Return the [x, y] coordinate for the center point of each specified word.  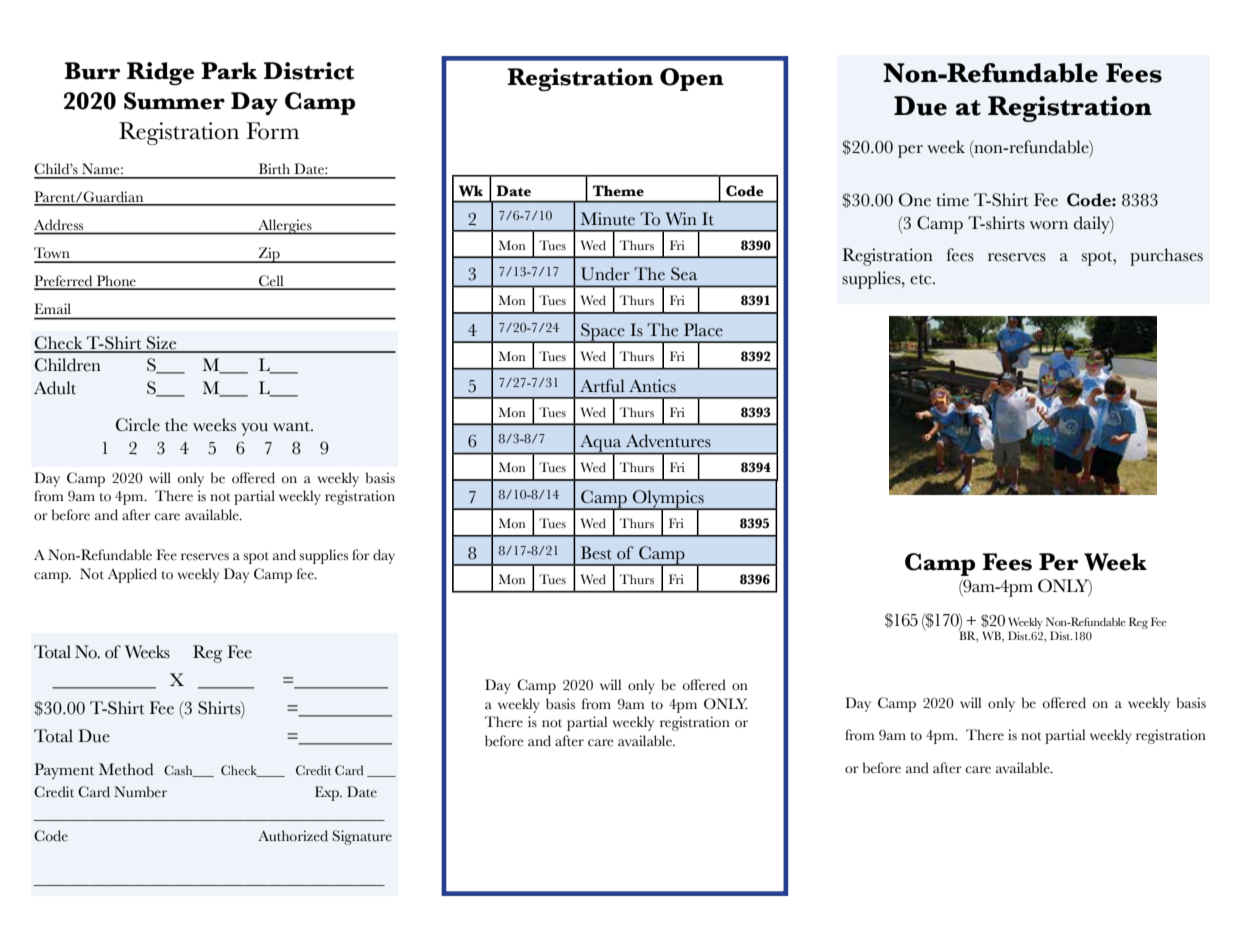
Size [162, 344]
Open [692, 79]
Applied [132, 575]
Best [596, 553]
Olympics [668, 500]
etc [922, 280]
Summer [174, 101]
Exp [328, 793]
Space [603, 333]
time [952, 200]
